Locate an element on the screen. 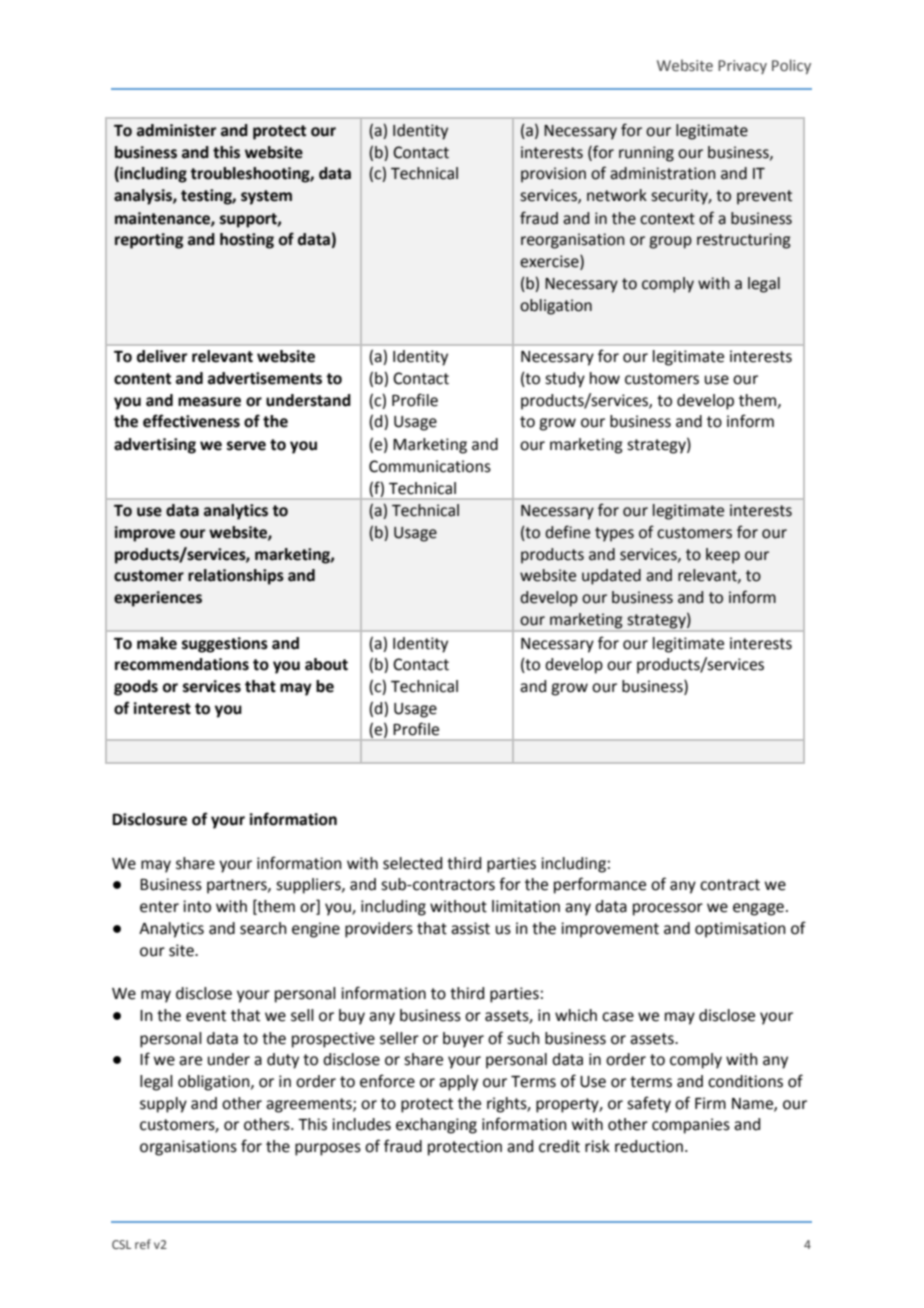 The width and height of the screenshot is (924, 1308). Disclosure is located at coordinates (149, 819).
